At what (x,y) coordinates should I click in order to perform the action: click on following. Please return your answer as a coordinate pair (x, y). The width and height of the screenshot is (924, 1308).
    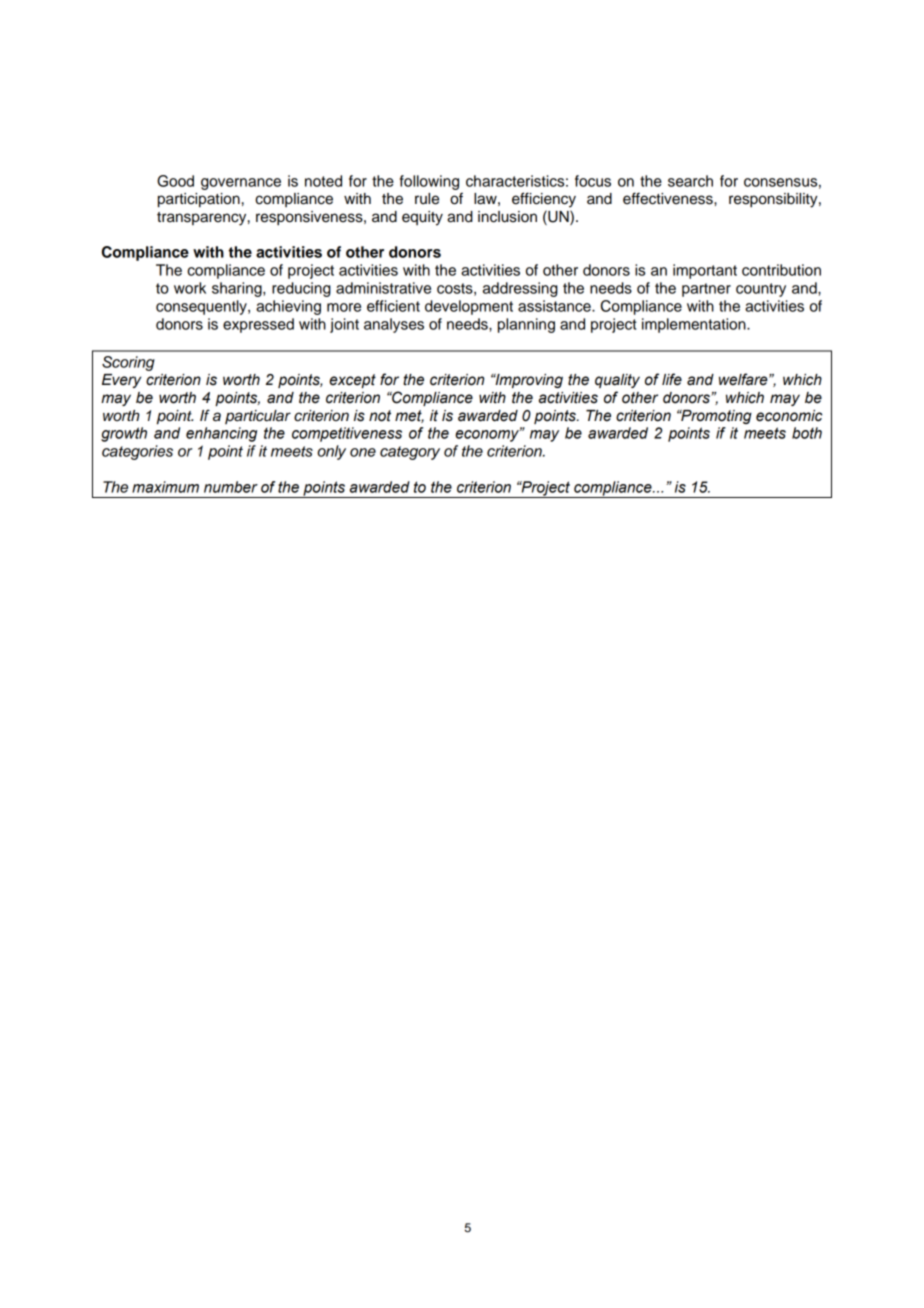
    Looking at the image, I should click on (429, 182).
